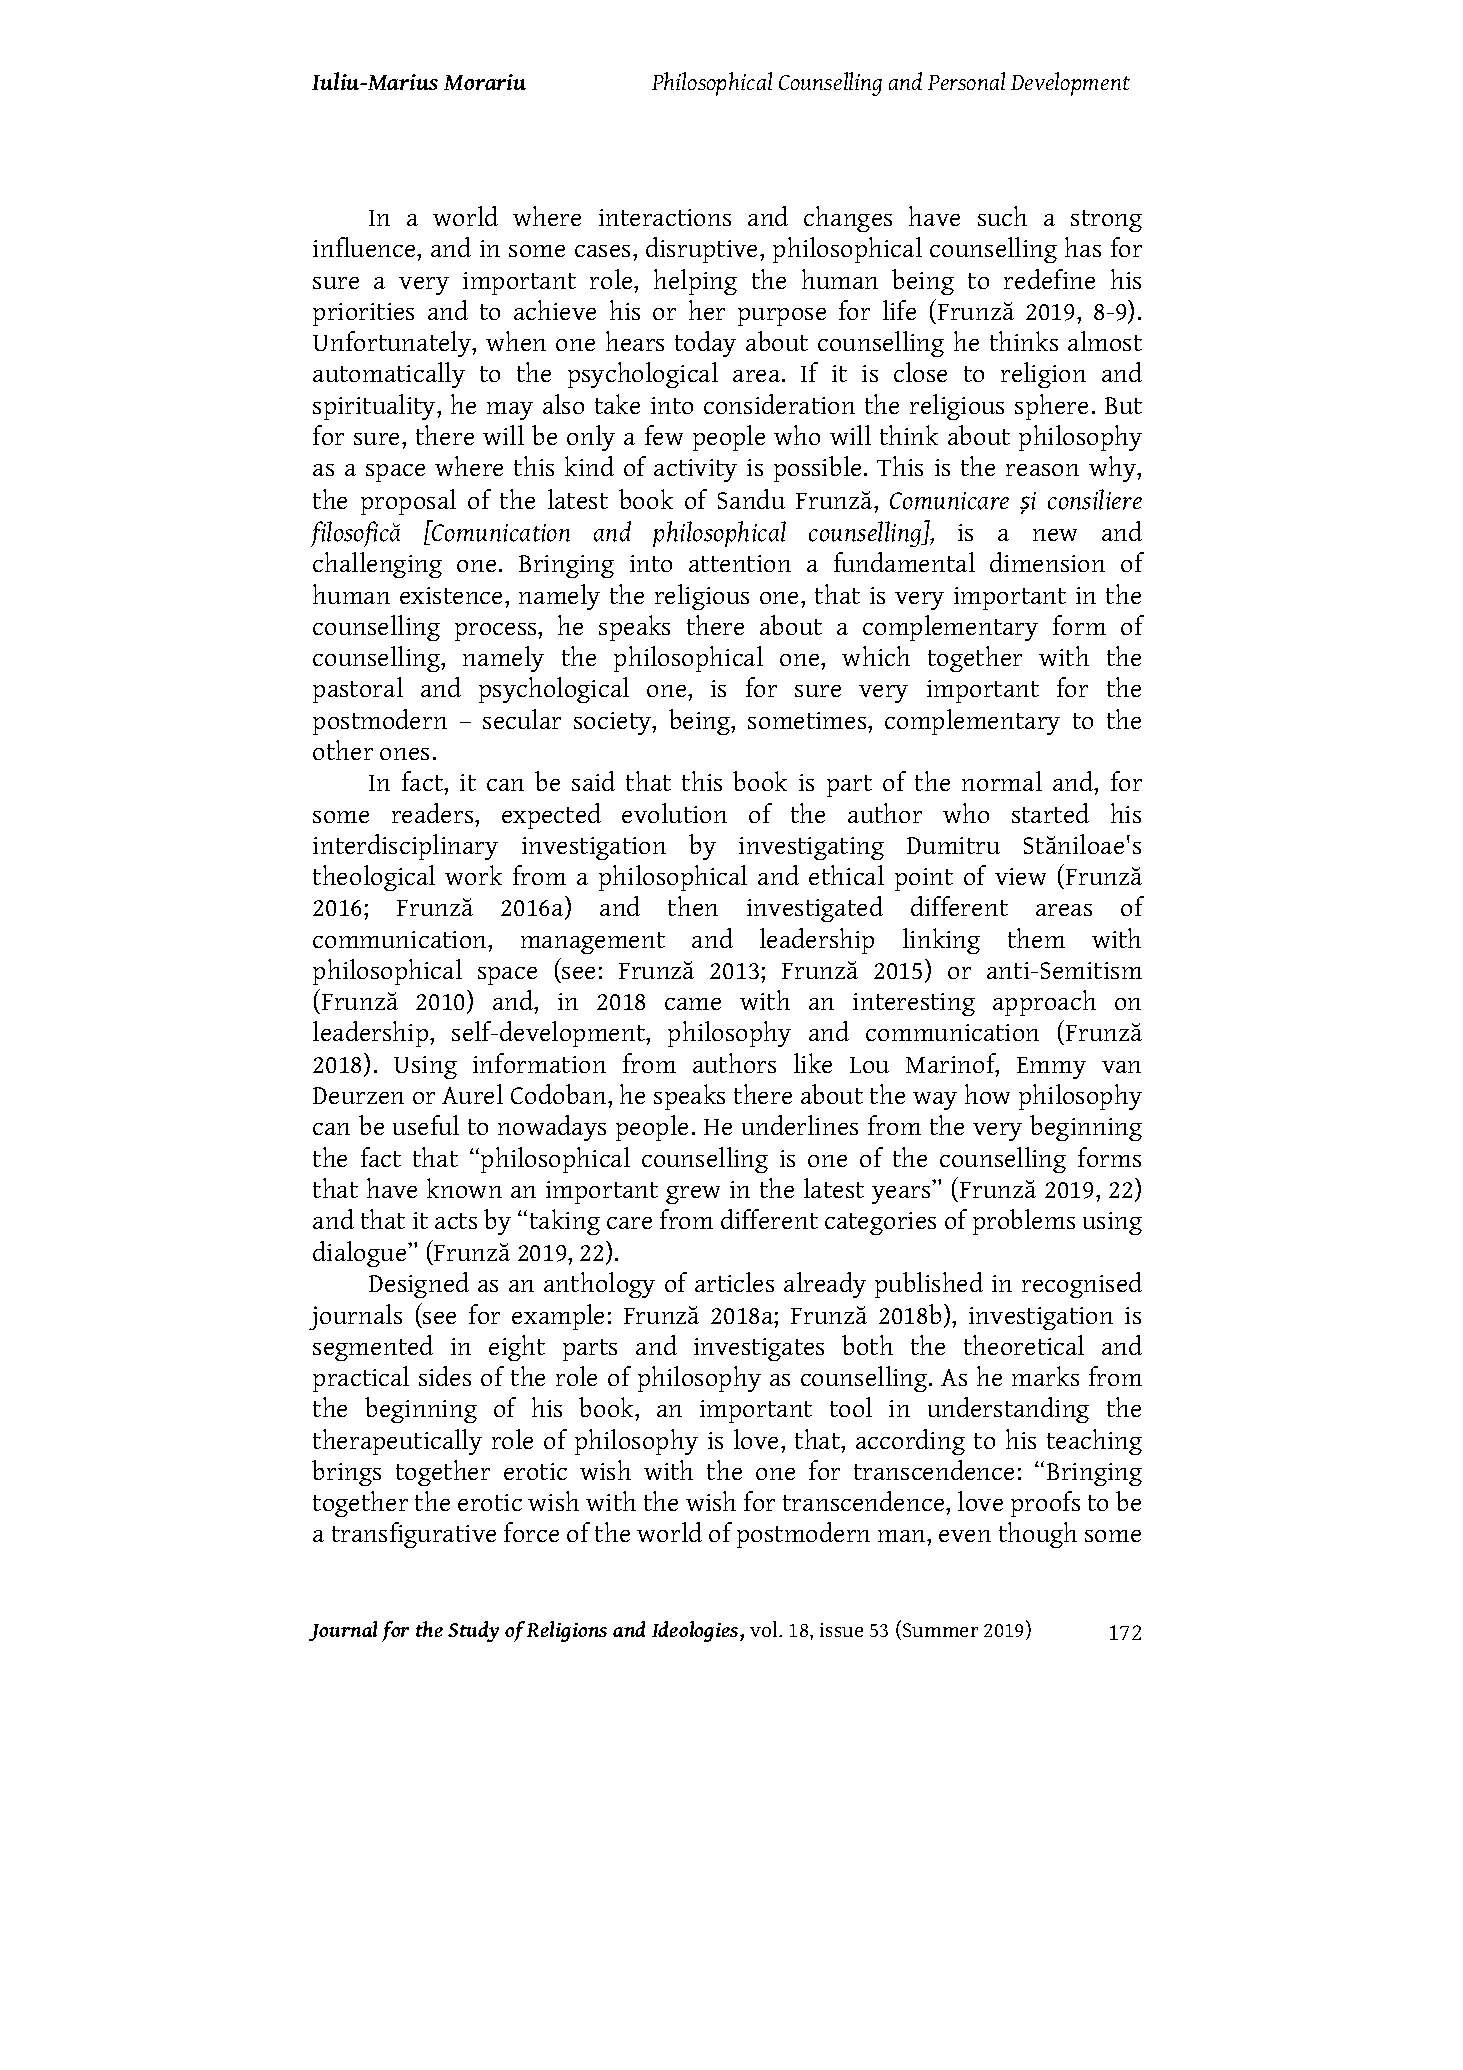 The height and width of the image is (2070, 1463). Describe the element at coordinates (1020, 876) in the image. I see `view` at that location.
